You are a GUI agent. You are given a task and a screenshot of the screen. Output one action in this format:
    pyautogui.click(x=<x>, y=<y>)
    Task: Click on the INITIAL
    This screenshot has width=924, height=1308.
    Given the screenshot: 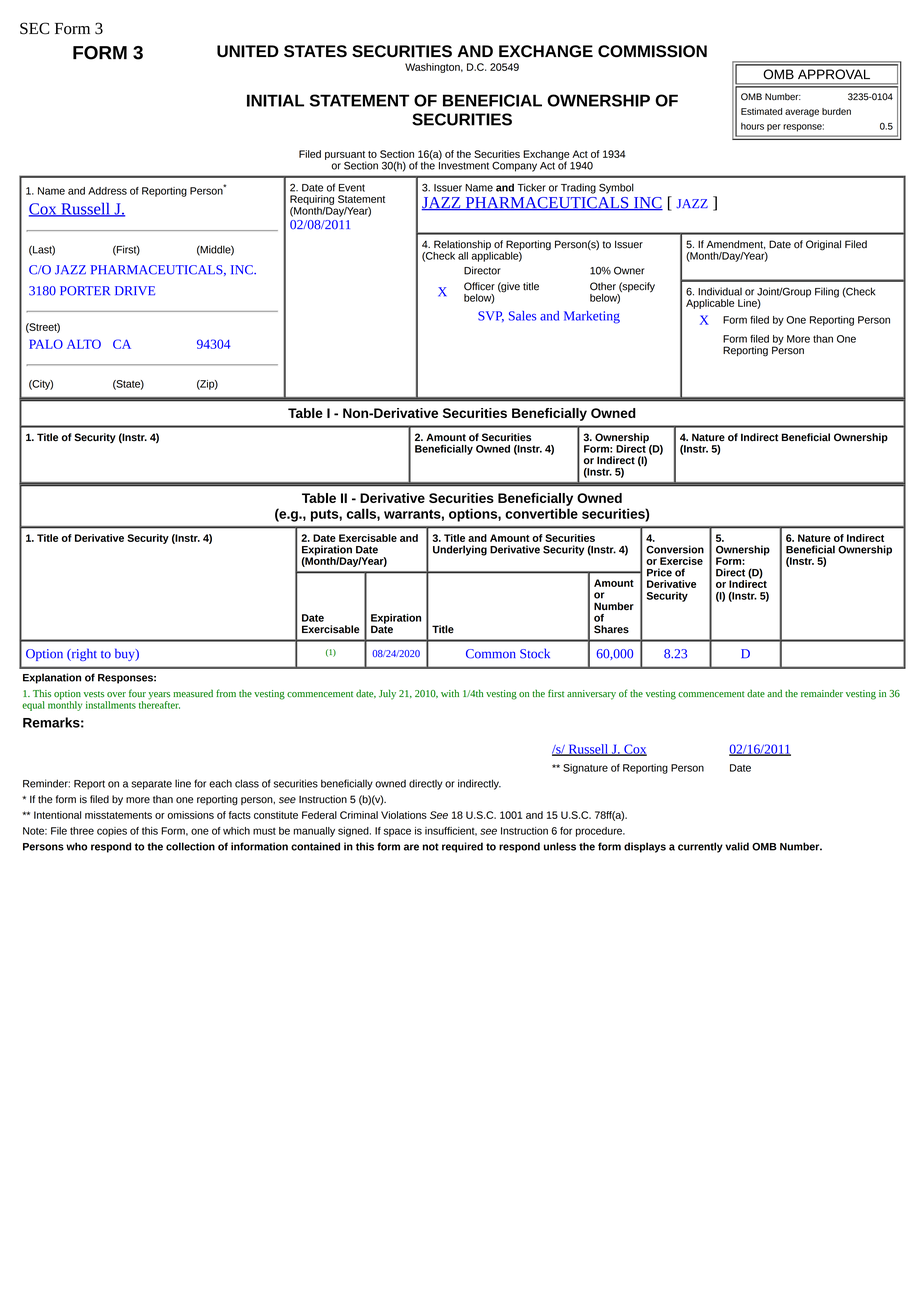 What is the action you would take?
    pyautogui.click(x=275, y=100)
